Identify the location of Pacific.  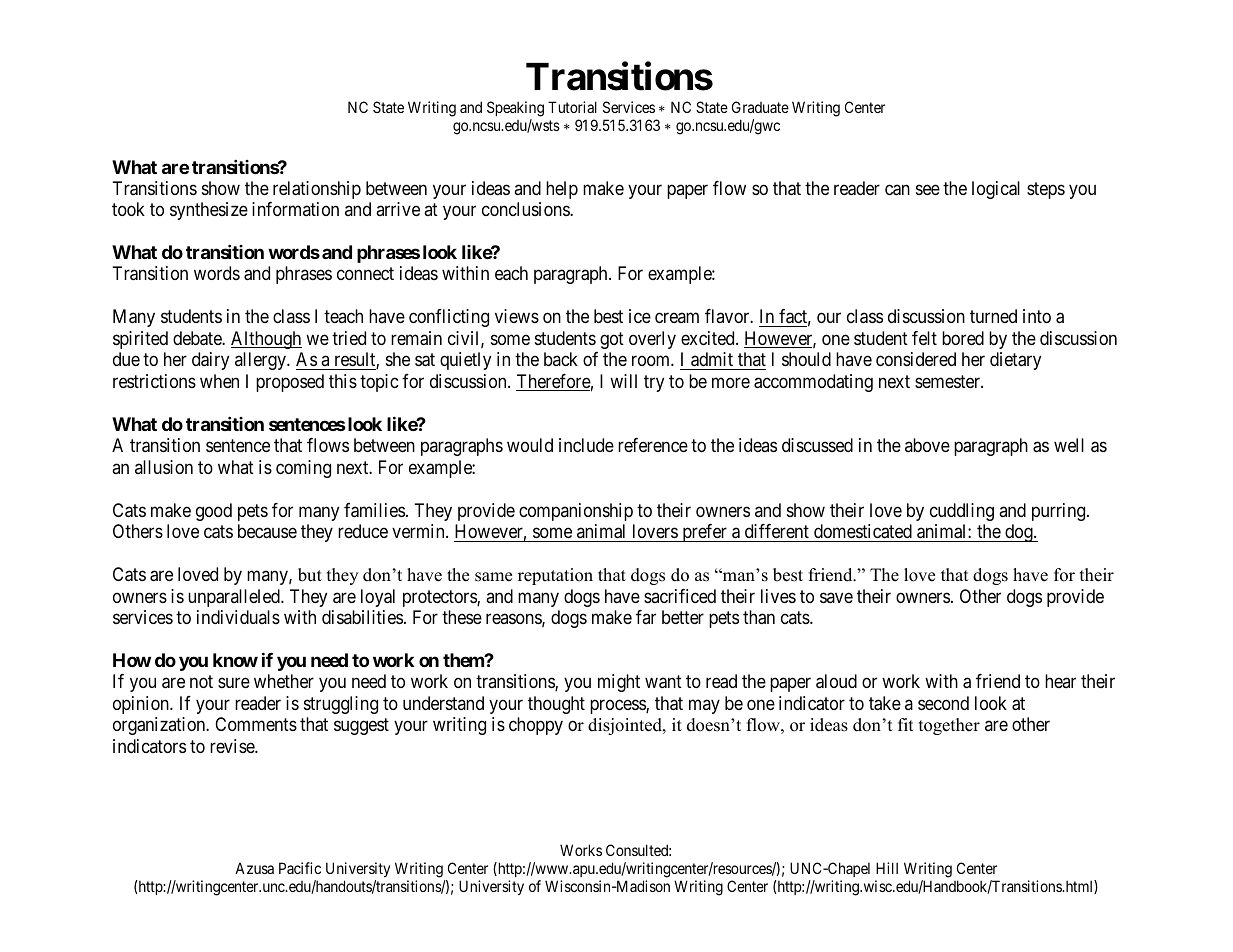
(300, 868).
